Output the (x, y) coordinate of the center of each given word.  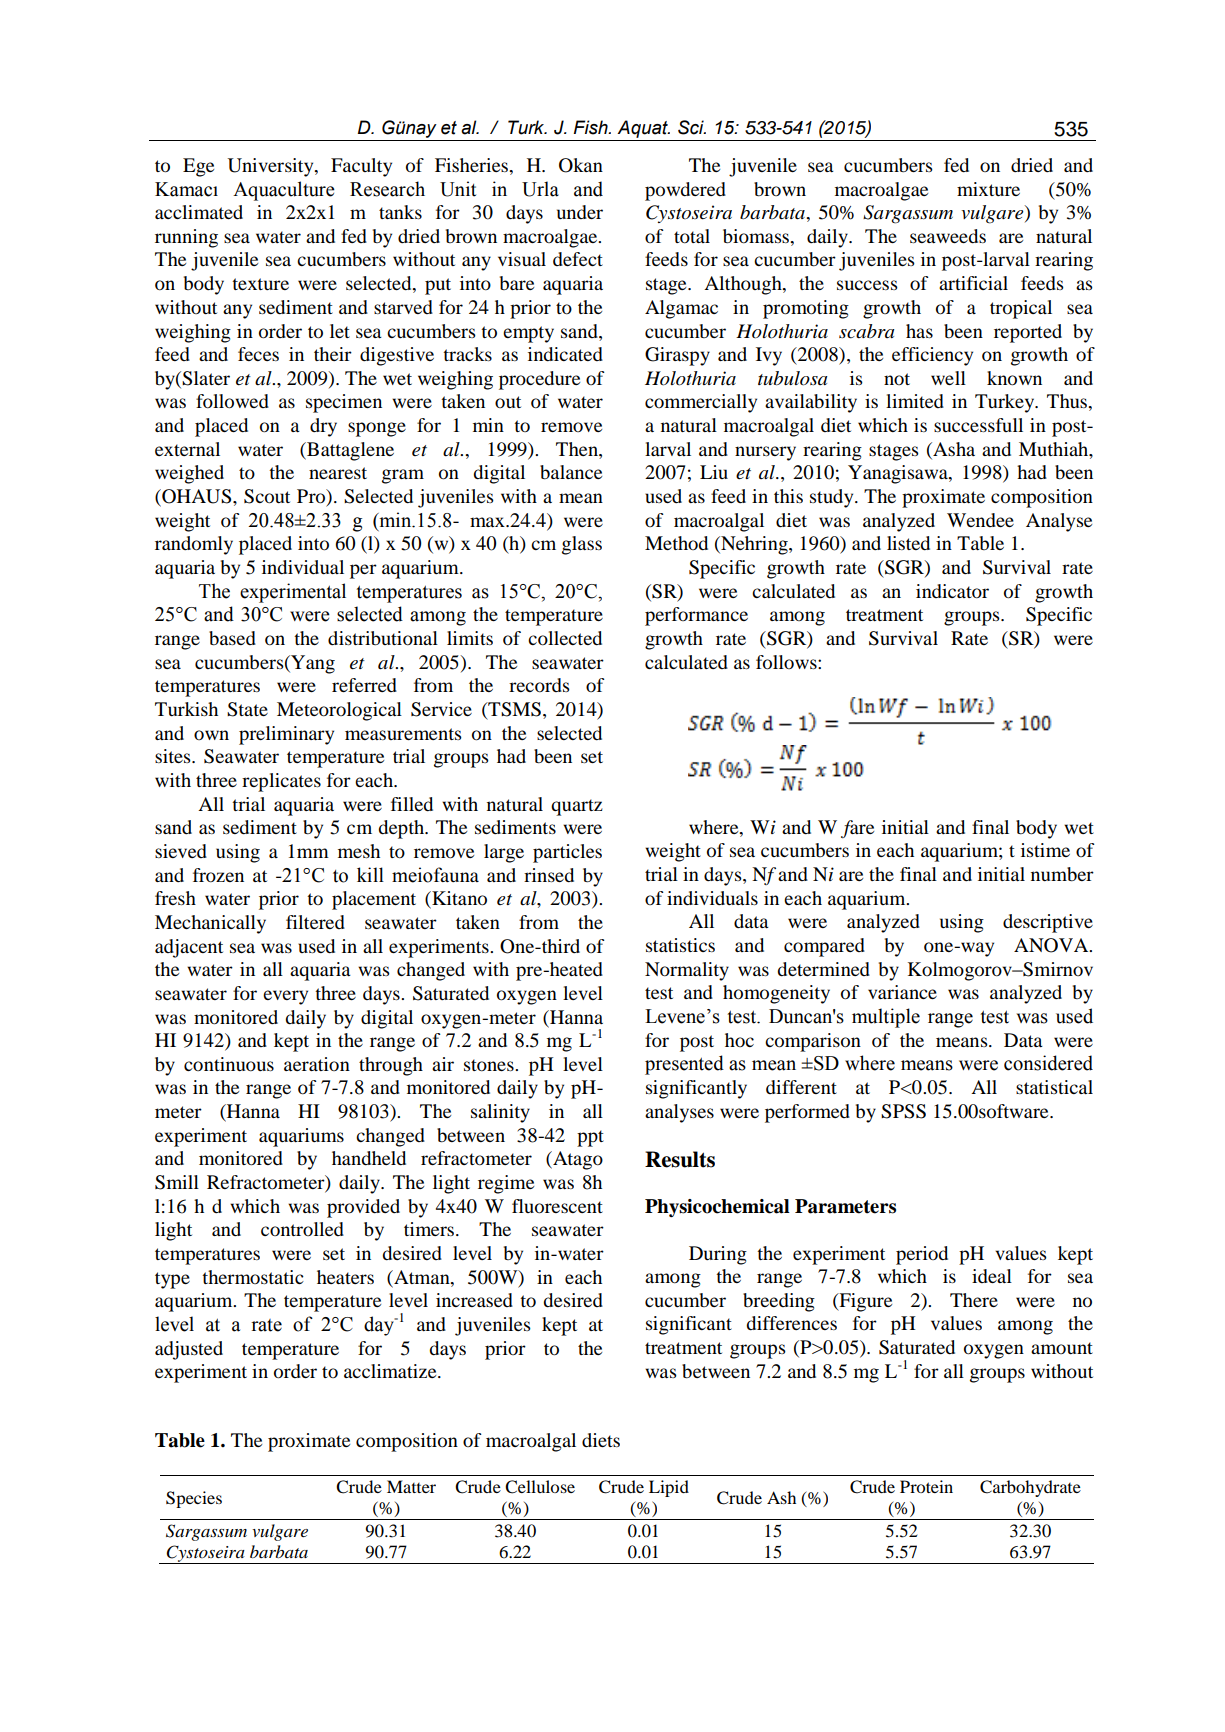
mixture (988, 189)
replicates (281, 782)
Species (194, 1499)
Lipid (669, 1488)
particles (567, 853)
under (580, 212)
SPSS (903, 1111)
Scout (267, 496)
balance (571, 472)
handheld (369, 1158)
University (271, 167)
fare (857, 829)
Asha (953, 449)
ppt (590, 1138)
